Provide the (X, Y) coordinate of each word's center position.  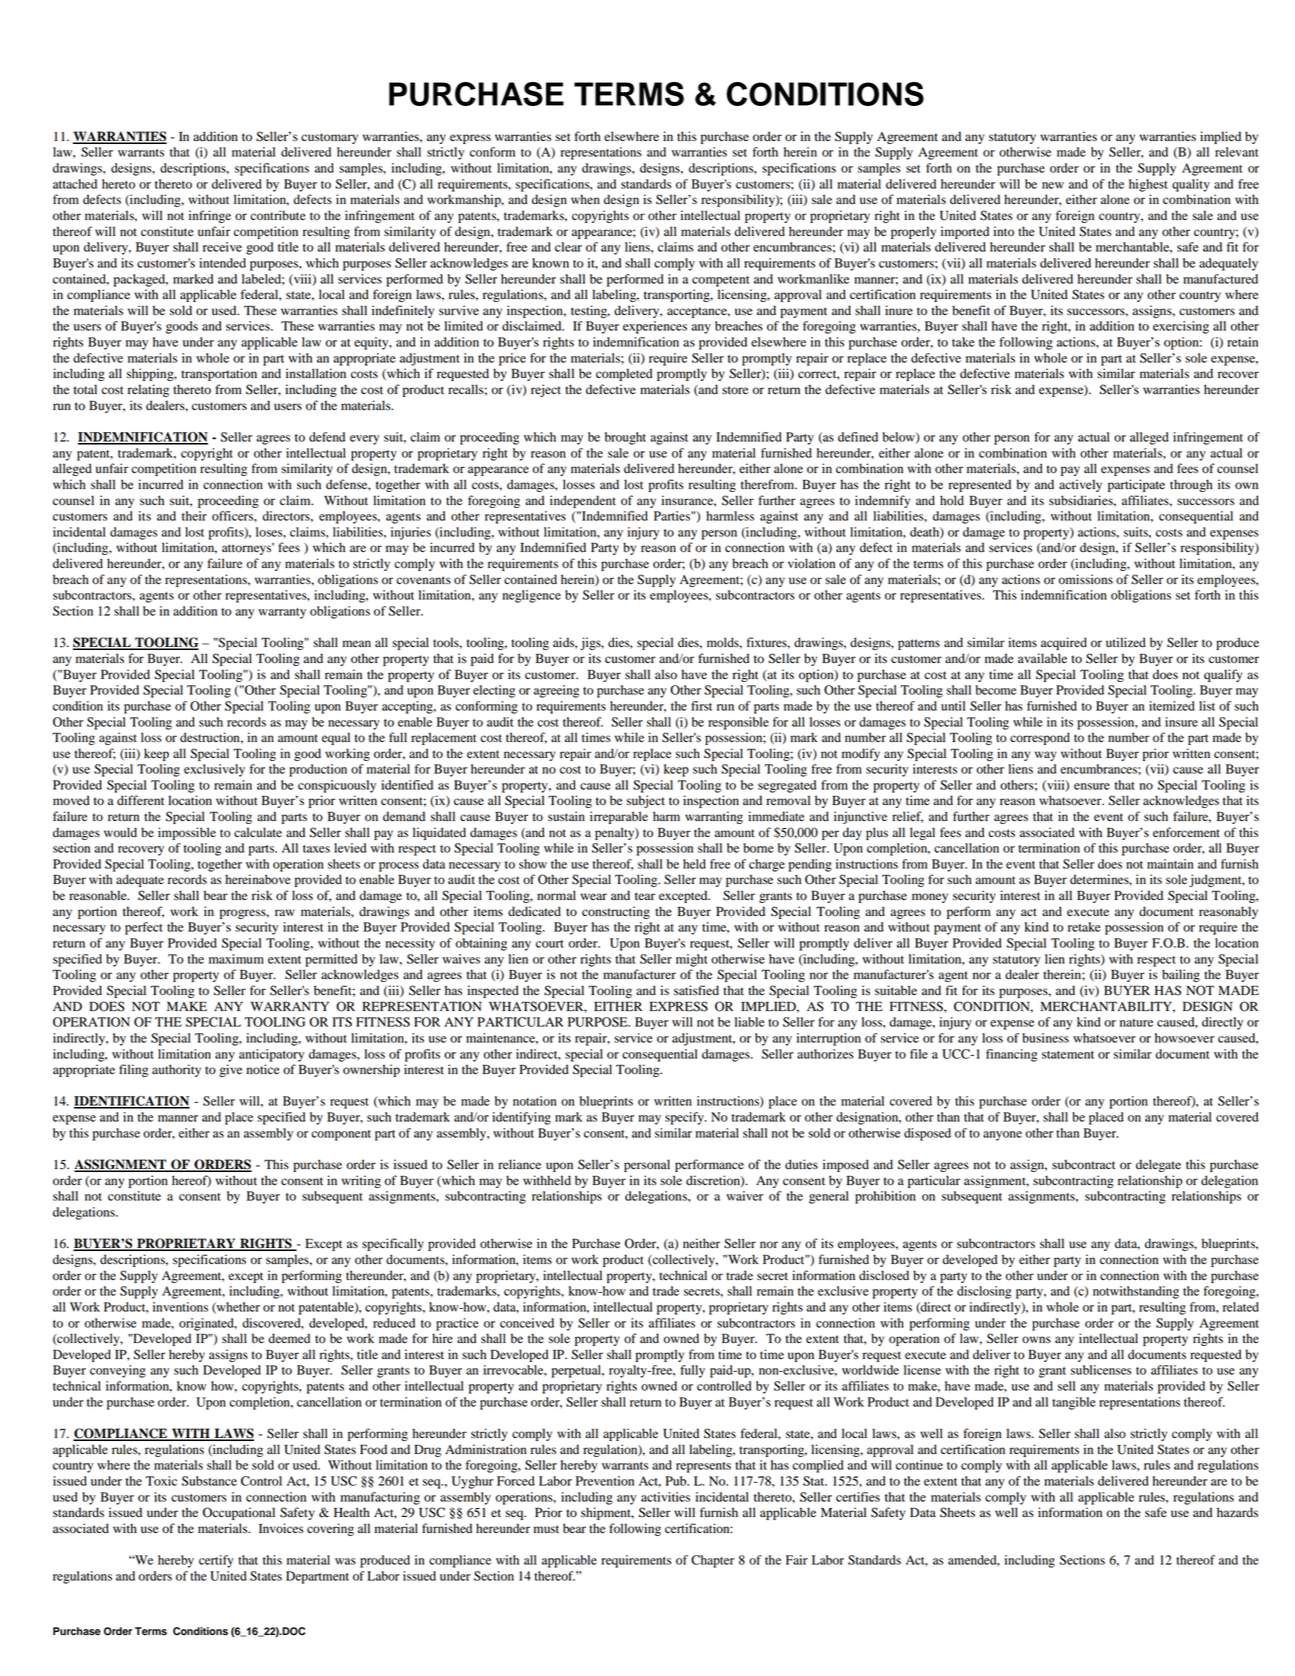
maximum (236, 959)
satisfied (696, 990)
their (194, 516)
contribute (278, 215)
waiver (744, 1196)
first (701, 706)
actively (1080, 485)
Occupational (239, 1513)
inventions (180, 1307)
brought (625, 438)
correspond (1040, 738)
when (585, 199)
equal (336, 738)
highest (1148, 185)
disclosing (984, 1292)
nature (1136, 1023)
